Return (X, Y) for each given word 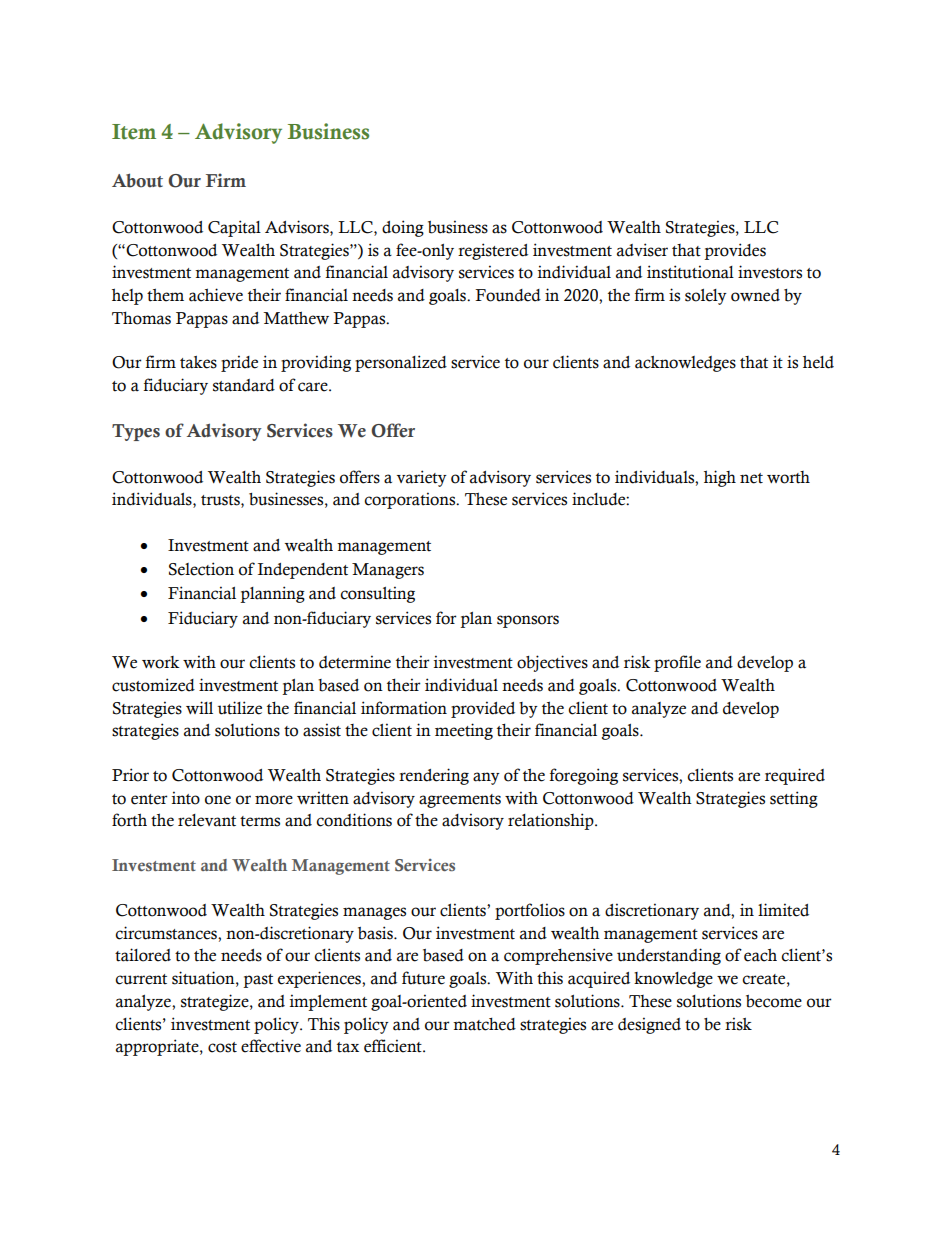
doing (403, 228)
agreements (460, 801)
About (137, 180)
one (218, 800)
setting (794, 799)
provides (735, 251)
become (774, 1001)
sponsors (528, 621)
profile (677, 663)
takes (198, 362)
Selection (201, 569)
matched (484, 1024)
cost (222, 1047)
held (818, 362)
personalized (401, 363)
